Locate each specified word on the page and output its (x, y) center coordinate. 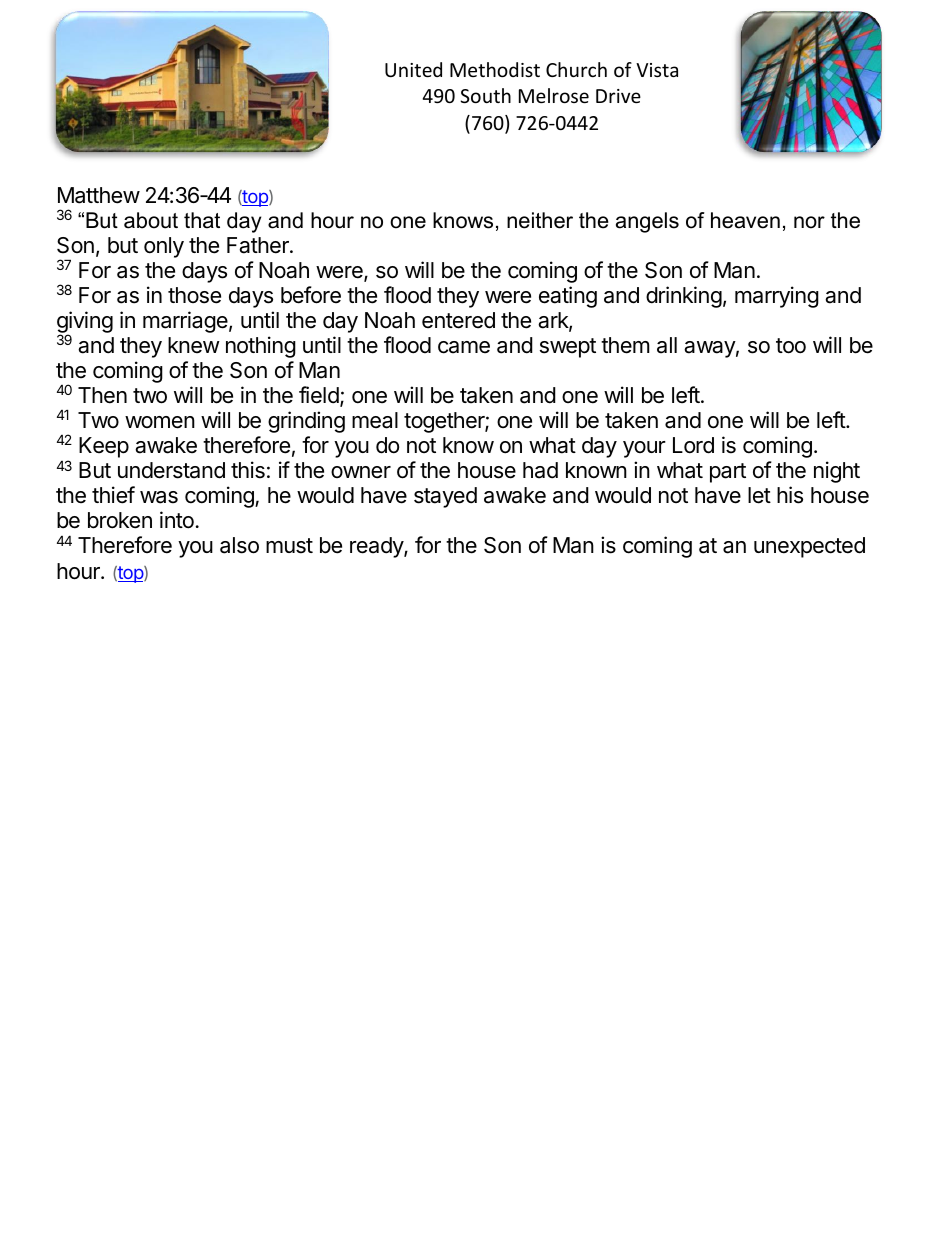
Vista (657, 70)
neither (540, 220)
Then (102, 395)
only (164, 247)
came (464, 347)
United (413, 69)
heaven (745, 220)
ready (377, 547)
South (485, 95)
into (177, 520)
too (791, 346)
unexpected (809, 547)
